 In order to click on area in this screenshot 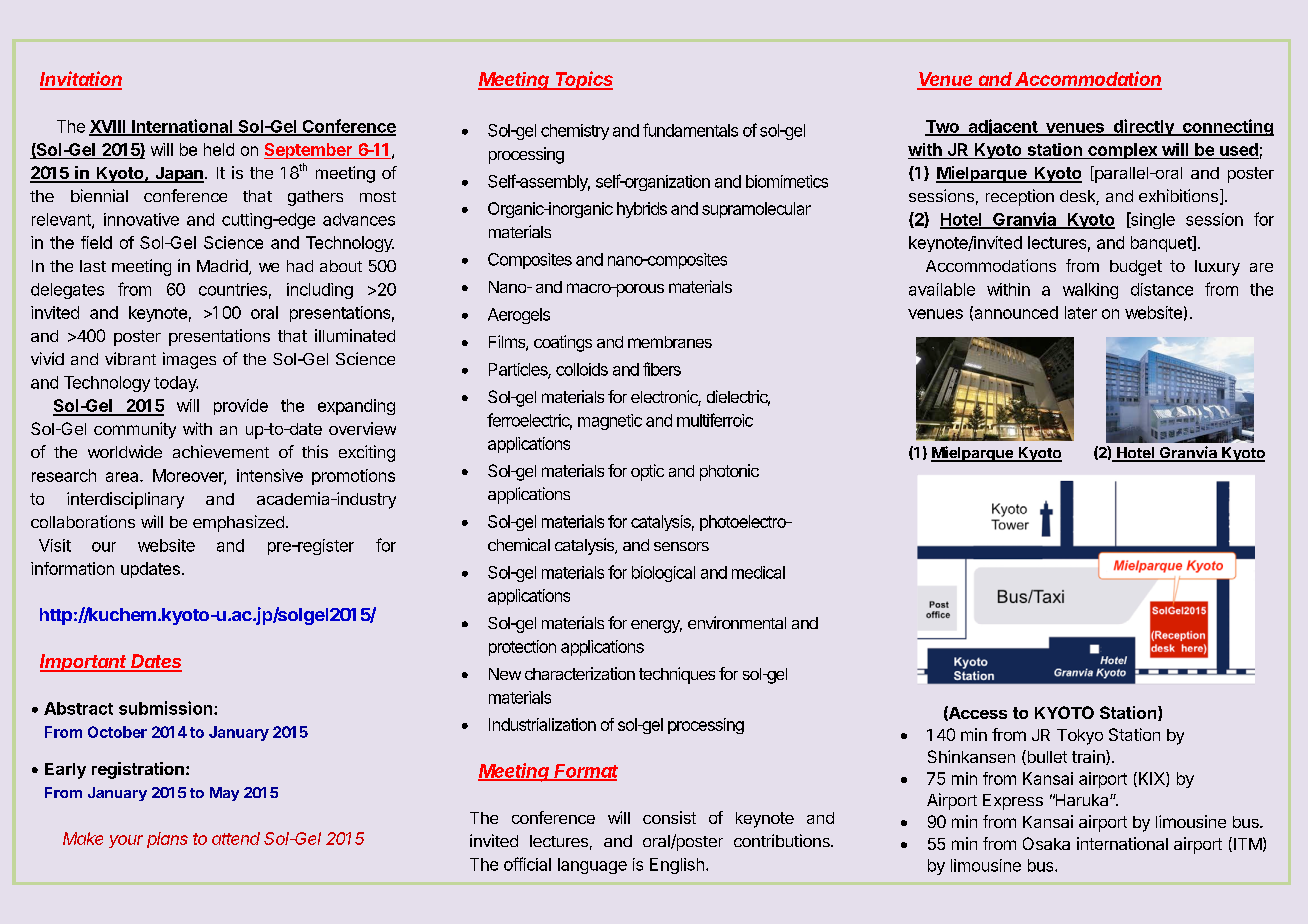, I will do `click(123, 477)`.
